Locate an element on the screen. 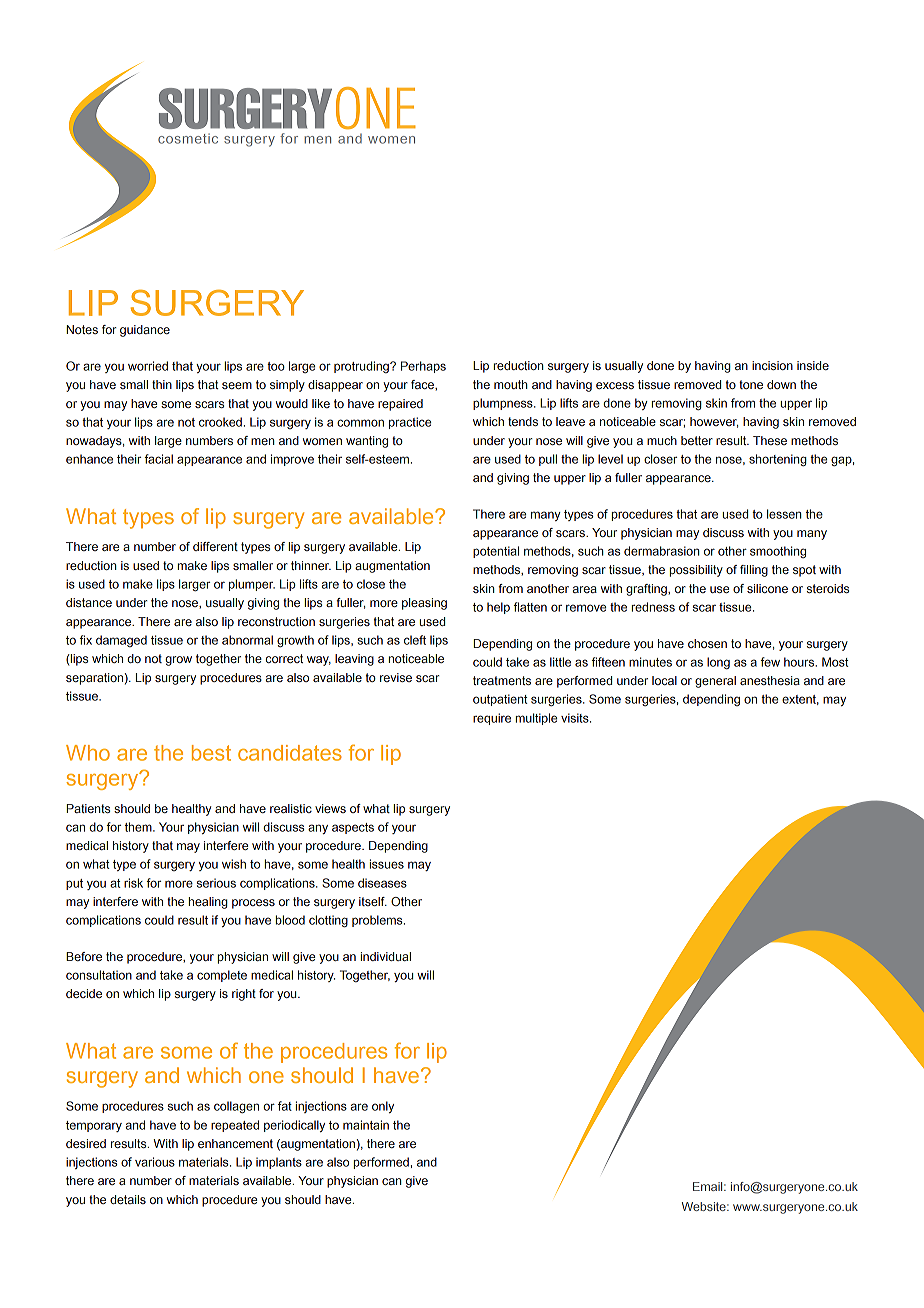 This screenshot has width=924, height=1308. cosmetic is located at coordinates (188, 139).
